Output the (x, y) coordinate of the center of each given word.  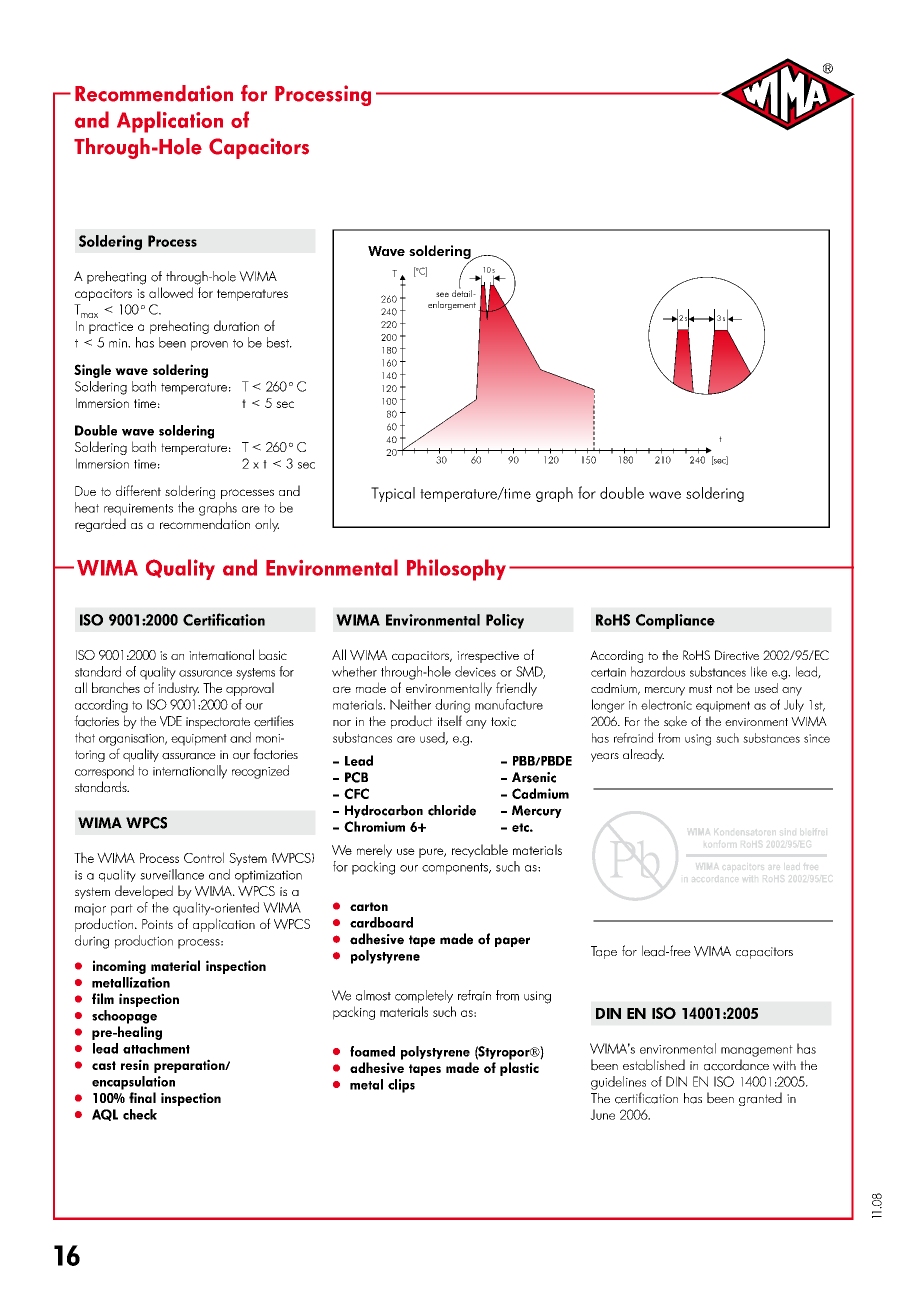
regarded (100, 525)
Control (204, 857)
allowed (171, 292)
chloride (452, 810)
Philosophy (456, 570)
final (142, 1097)
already (643, 755)
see (442, 294)
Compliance (675, 621)
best (279, 342)
